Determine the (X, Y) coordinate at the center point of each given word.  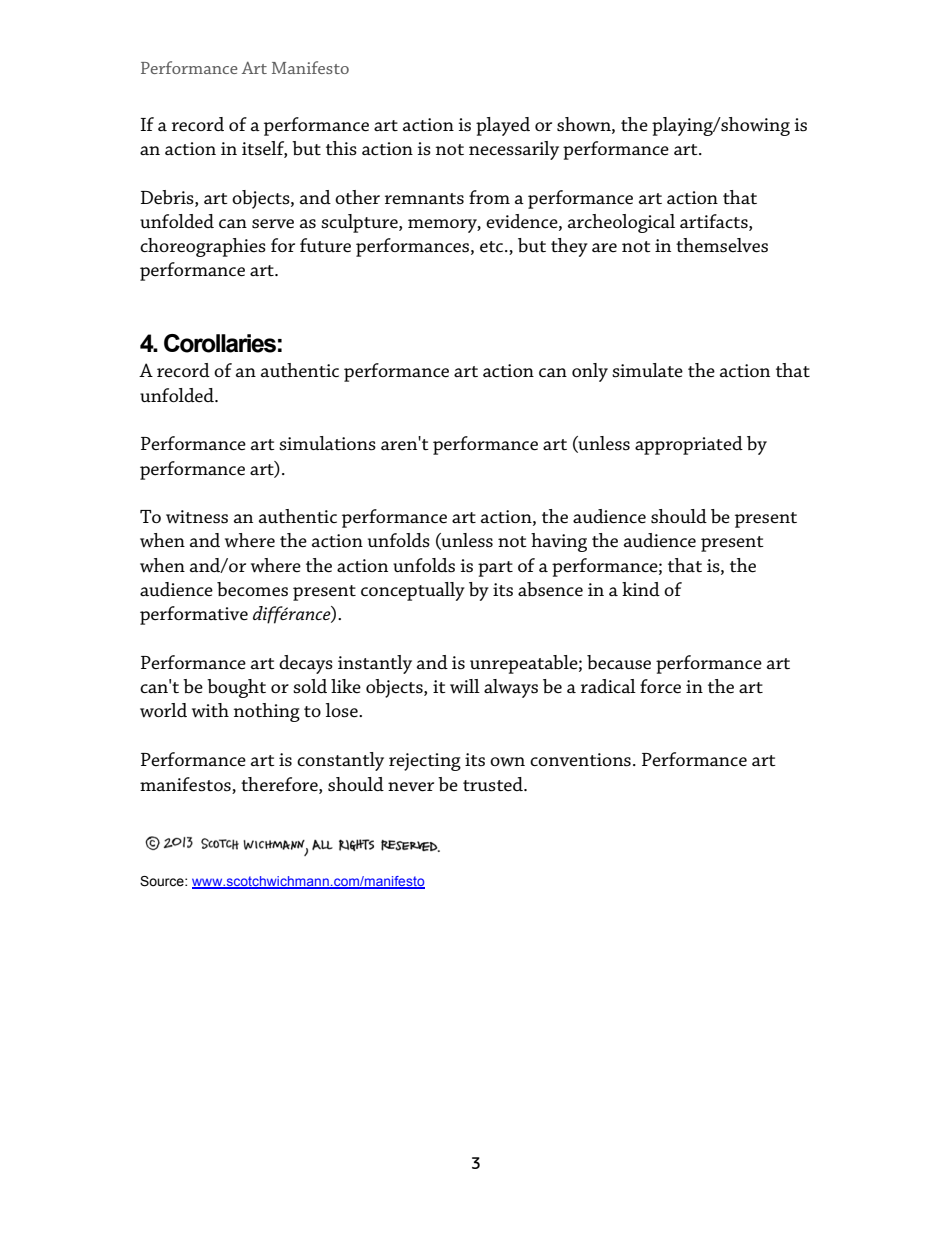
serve (273, 224)
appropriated (689, 445)
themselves (722, 245)
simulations (327, 443)
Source (163, 881)
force (660, 686)
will (465, 686)
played (503, 126)
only (590, 372)
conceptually (413, 591)
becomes (252, 589)
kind (641, 589)
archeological (621, 223)
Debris (168, 197)
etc (493, 247)
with (210, 710)
